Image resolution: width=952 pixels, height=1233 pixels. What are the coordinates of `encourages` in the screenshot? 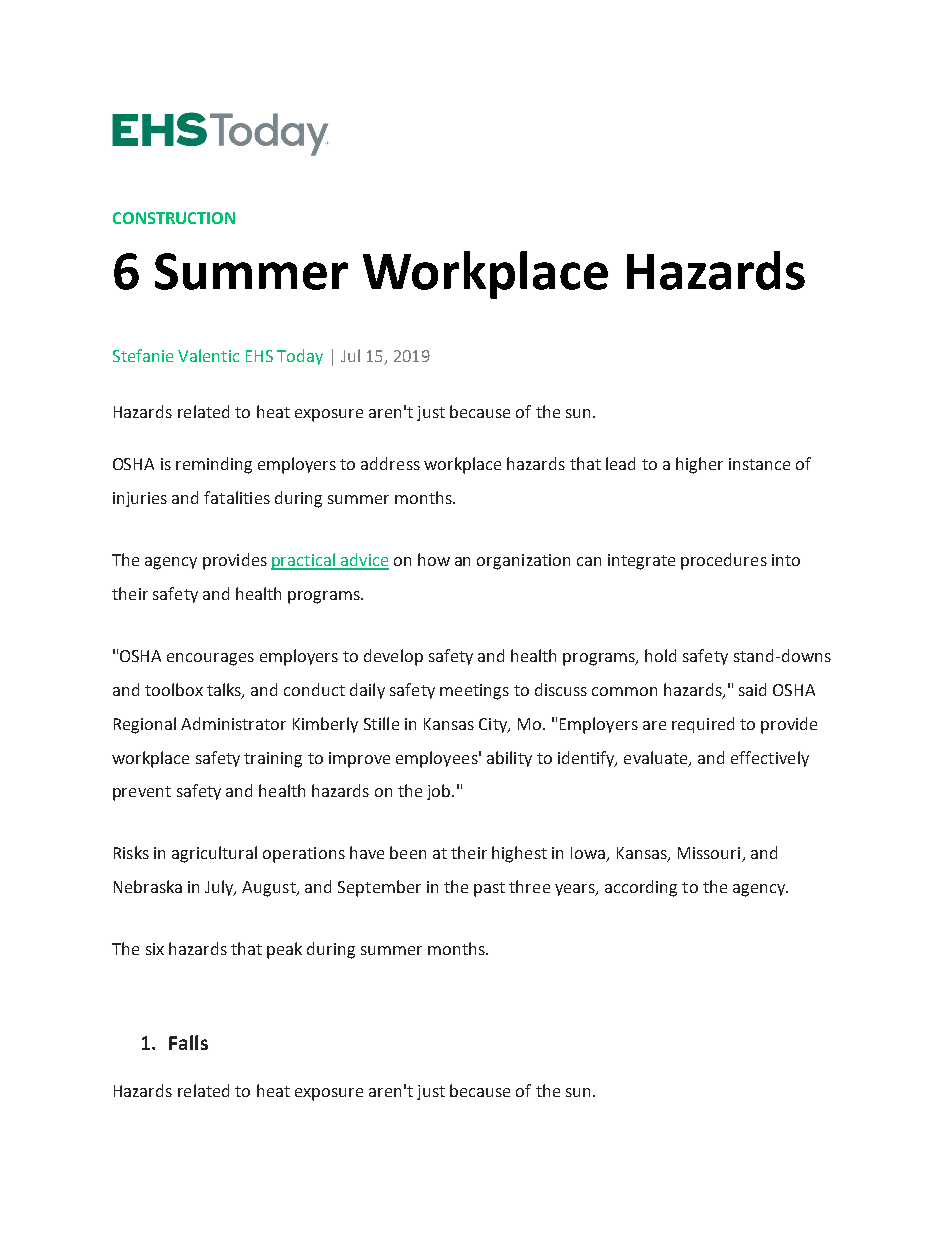 It's located at (210, 659).
